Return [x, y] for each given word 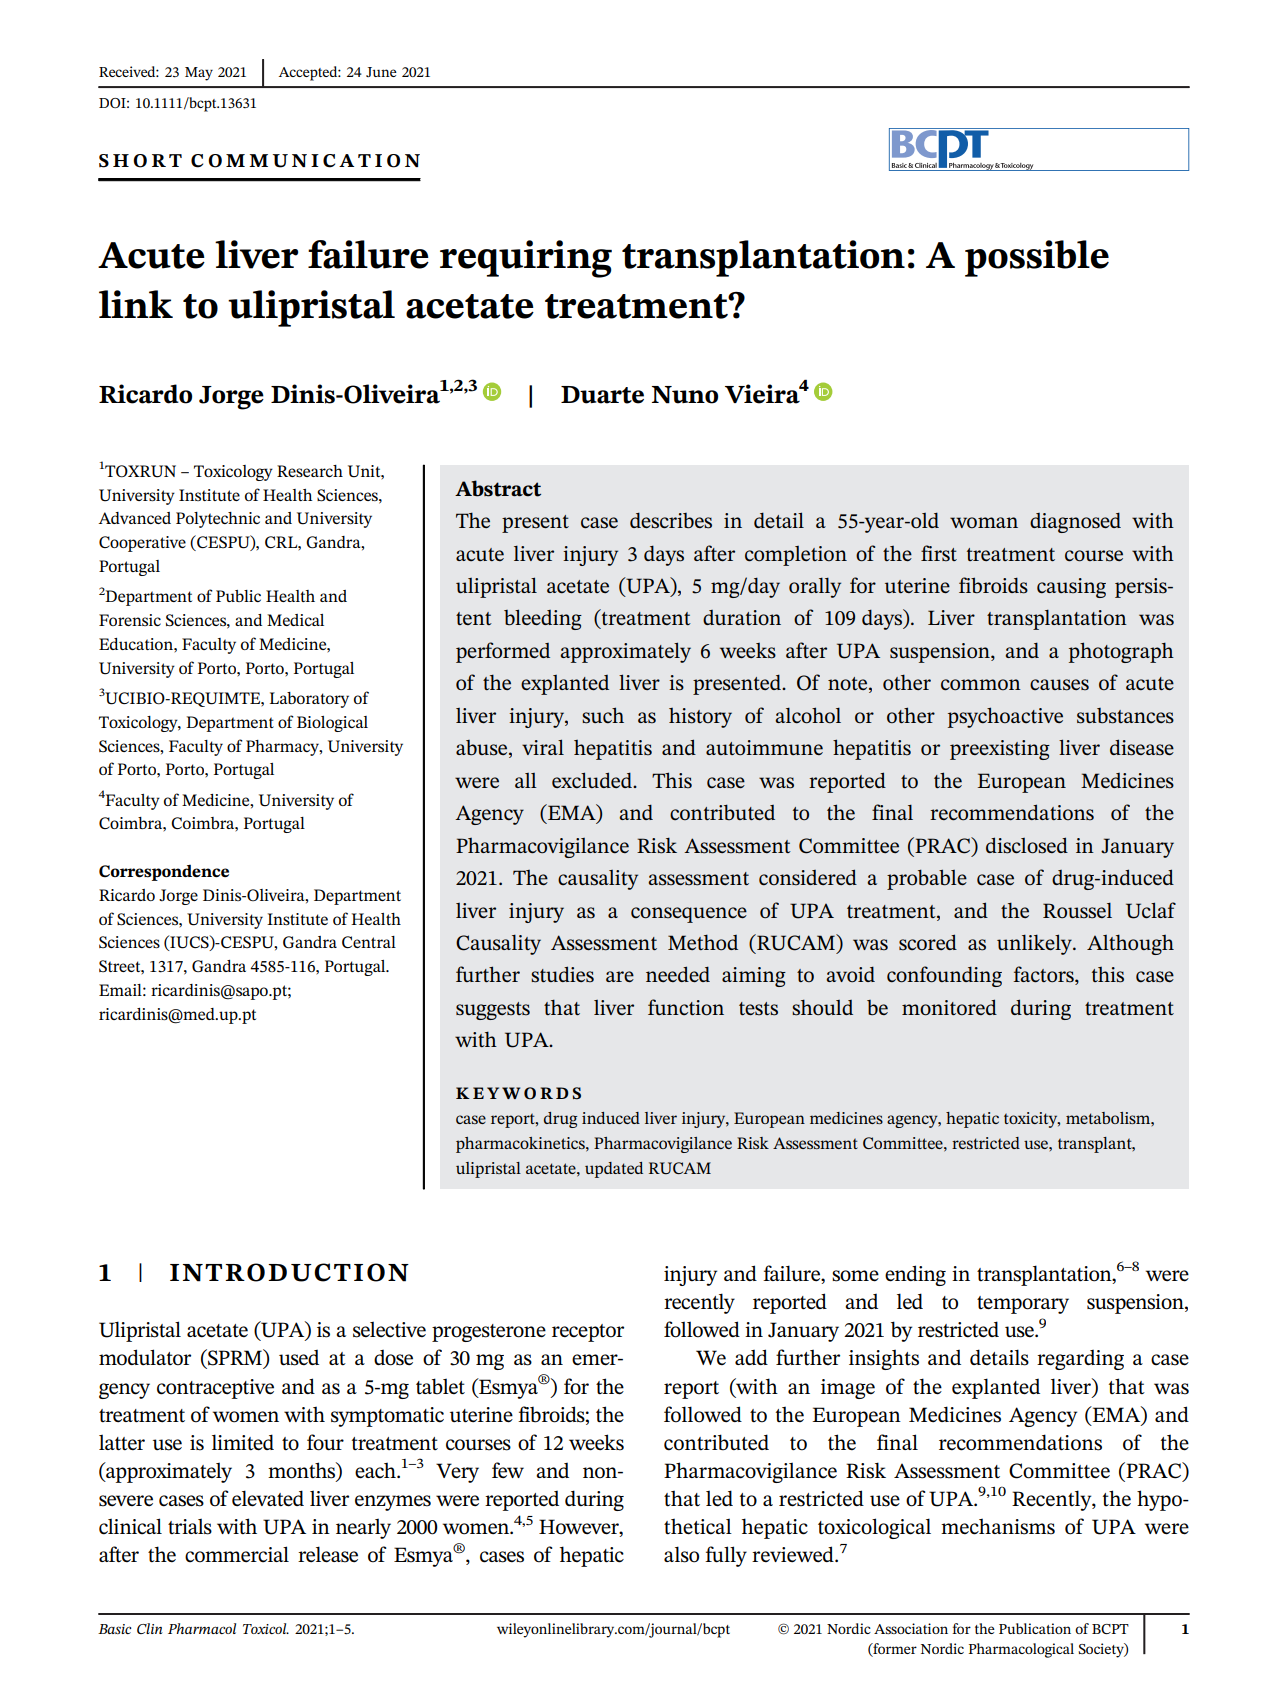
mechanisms [998, 1526]
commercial [237, 1554]
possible [1037, 258]
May [199, 74]
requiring [526, 259]
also [681, 1554]
